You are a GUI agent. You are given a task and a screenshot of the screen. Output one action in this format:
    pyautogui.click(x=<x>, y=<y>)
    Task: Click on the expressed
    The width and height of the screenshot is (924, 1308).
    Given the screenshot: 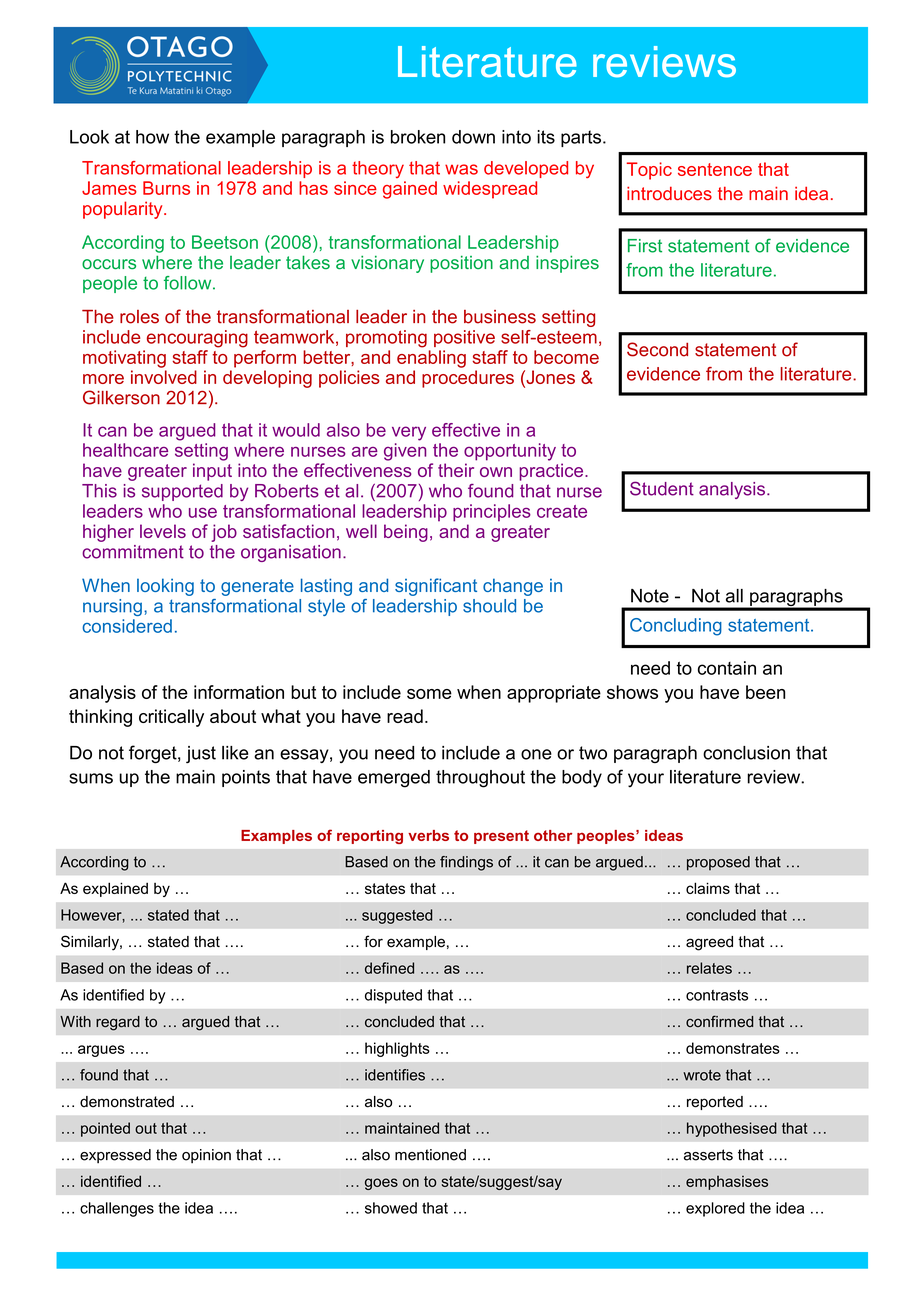 What is the action you would take?
    pyautogui.click(x=115, y=1156)
